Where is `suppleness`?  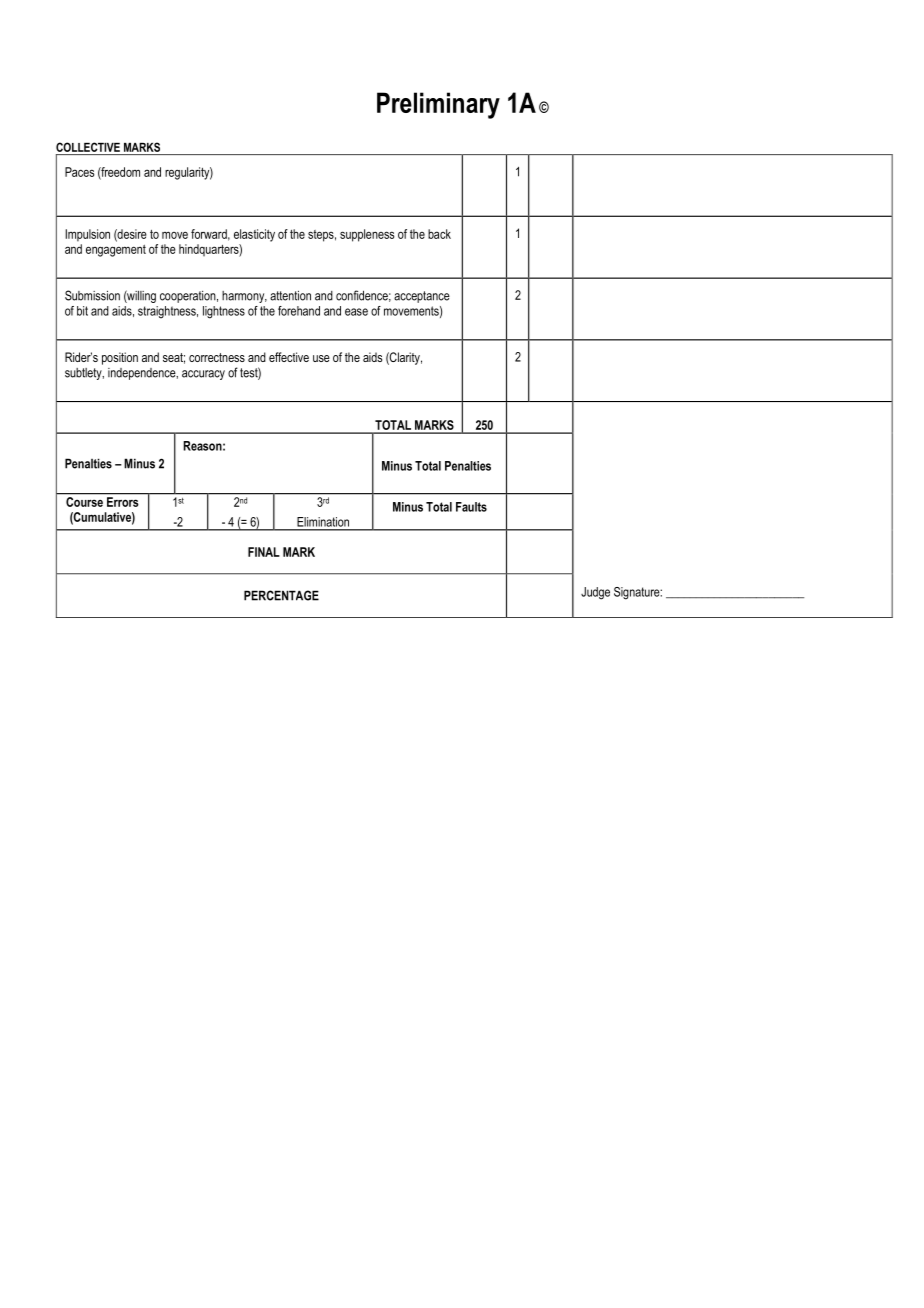
suppleness is located at coordinates (367, 235).
